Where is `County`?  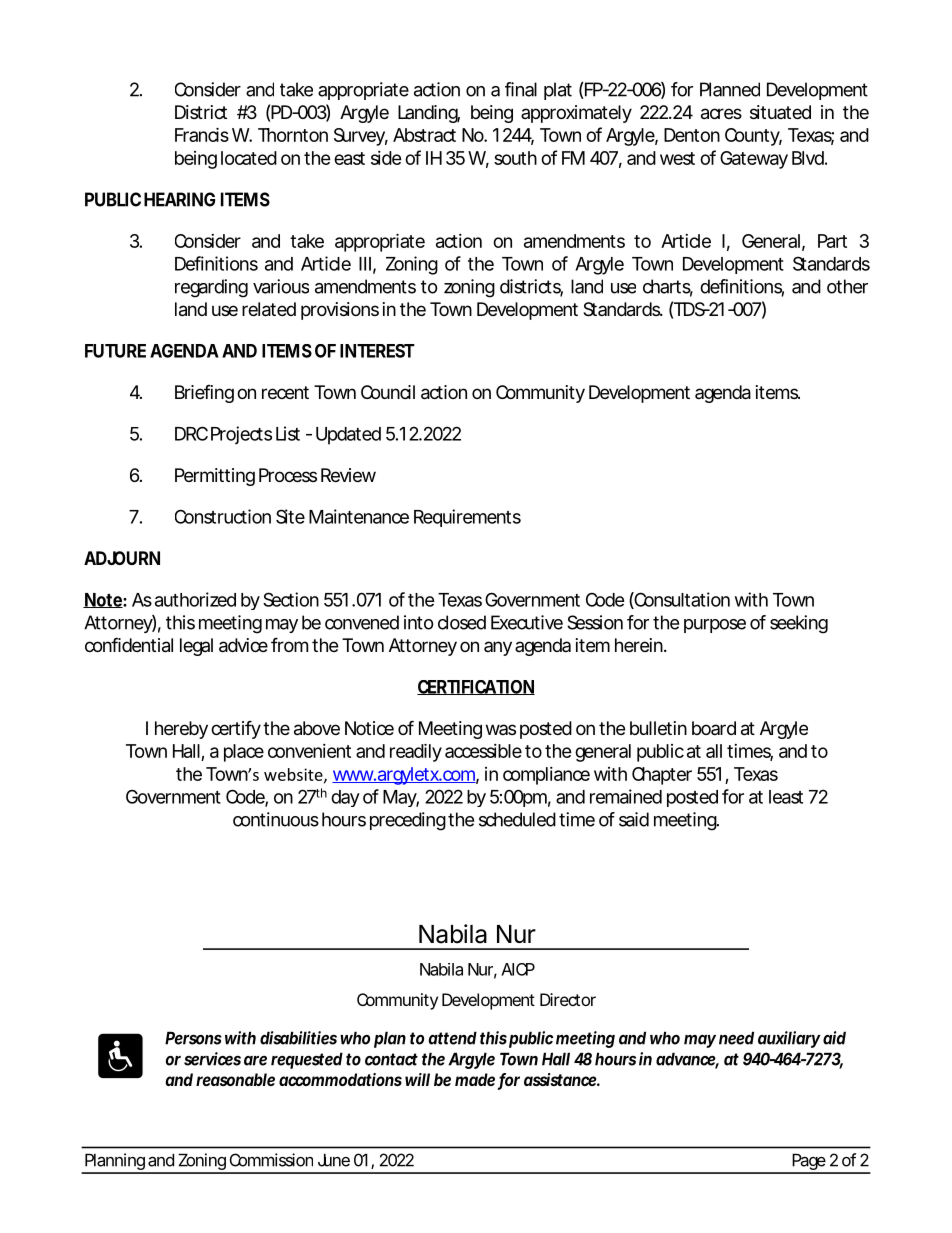
County is located at coordinates (753, 137).
